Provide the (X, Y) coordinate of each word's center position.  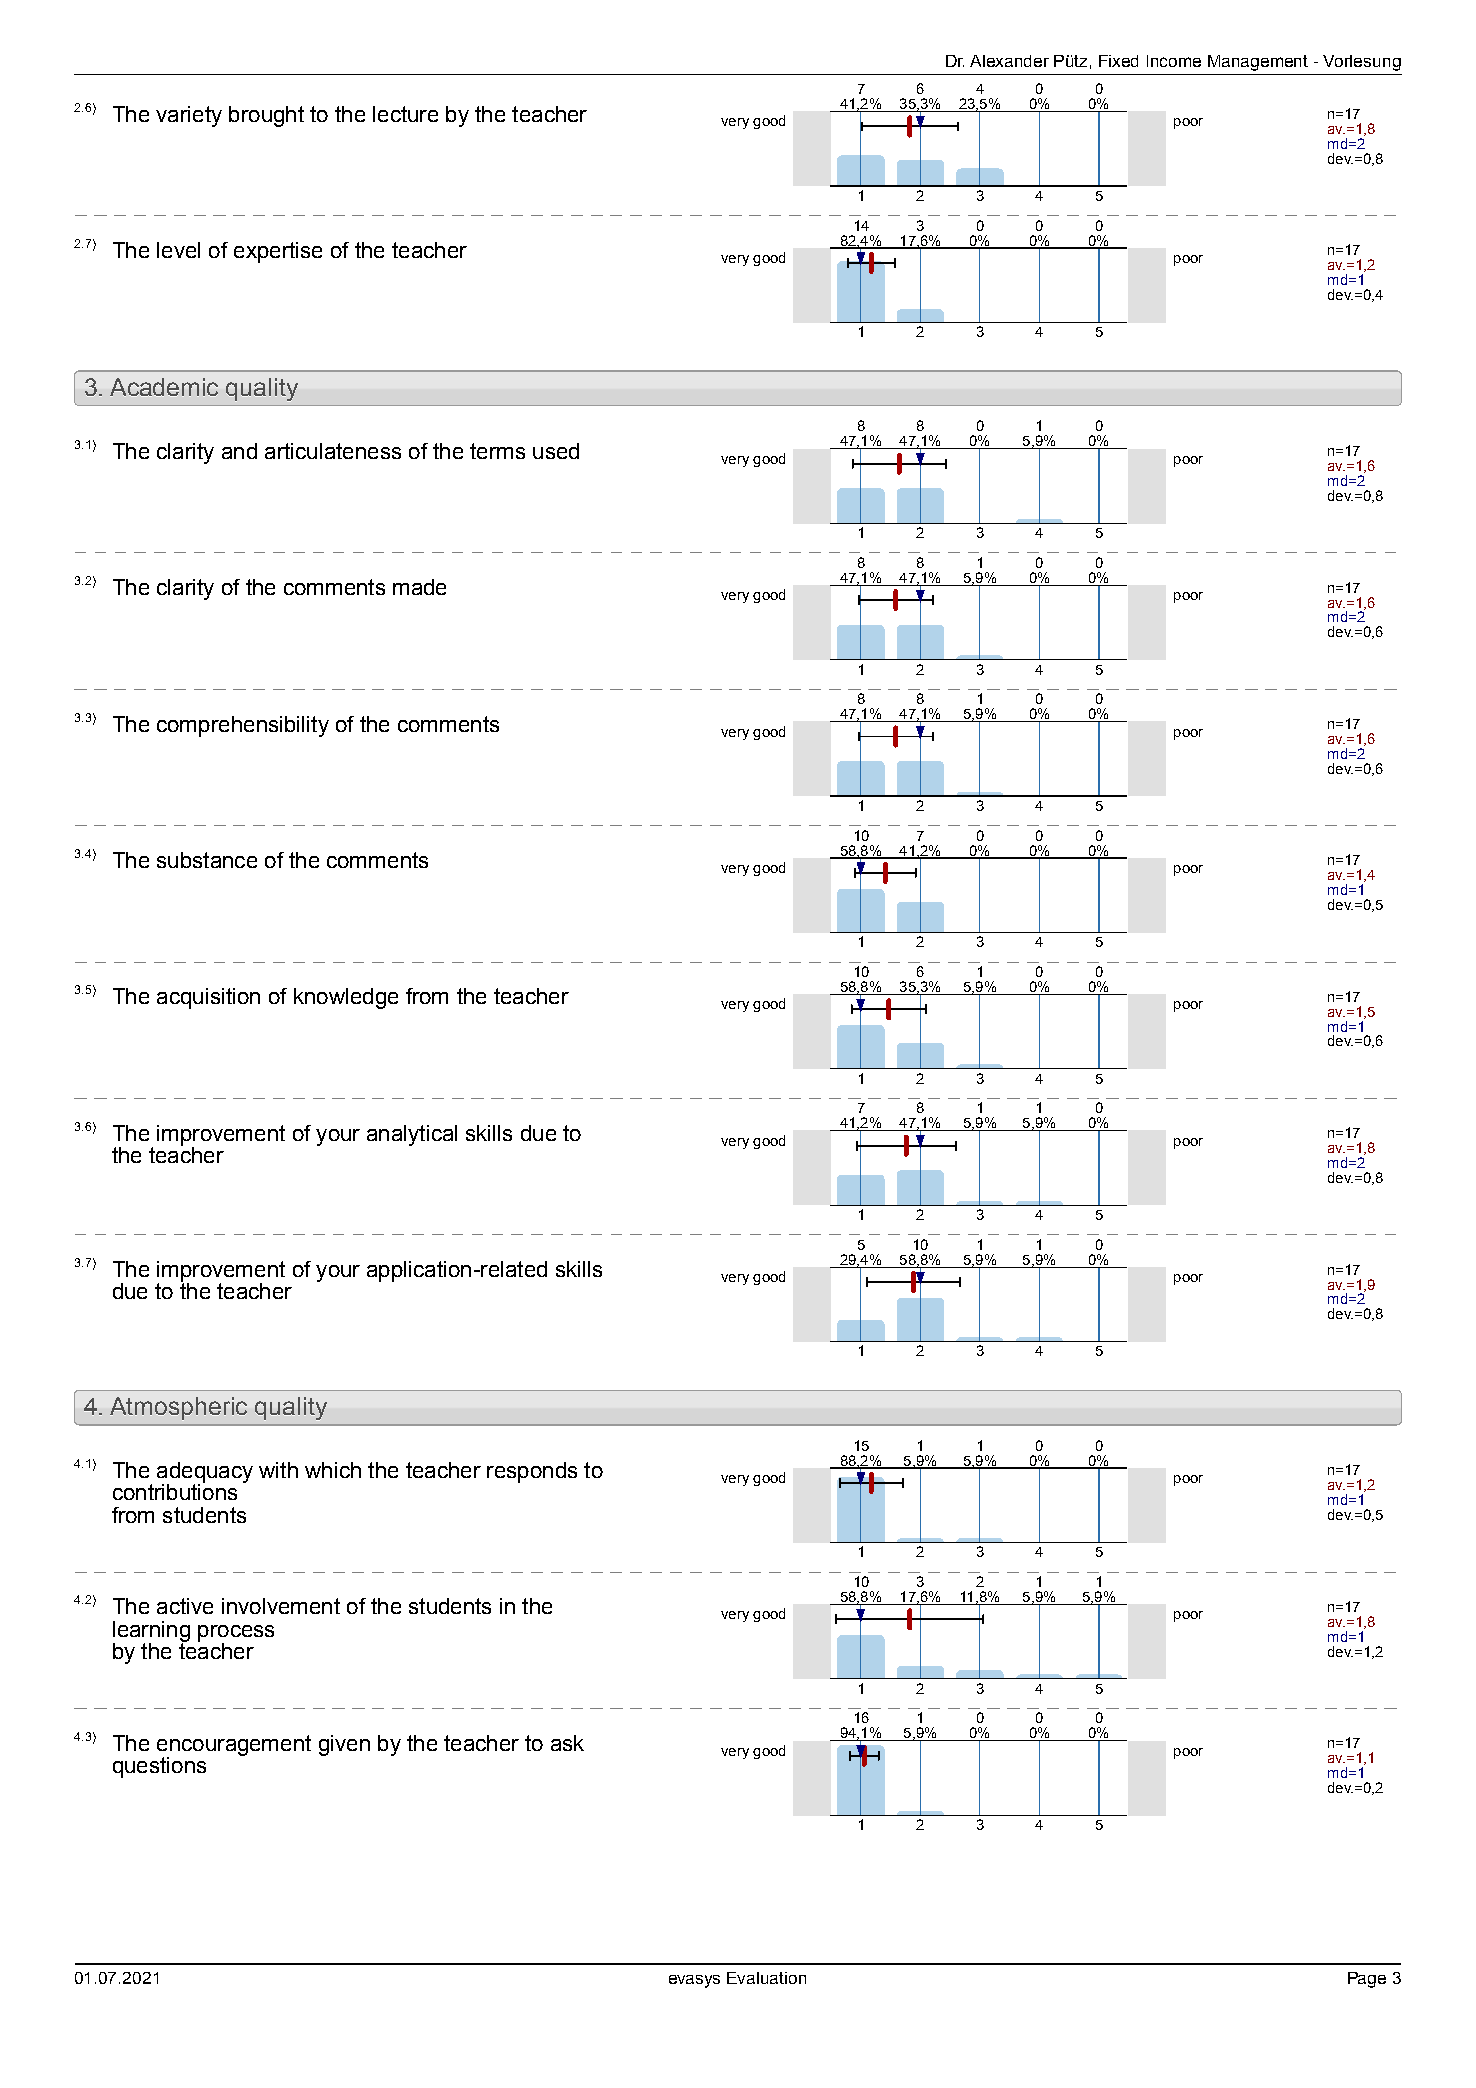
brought (266, 116)
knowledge (346, 998)
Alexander (1009, 61)
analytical (412, 1135)
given (344, 1745)
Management (1258, 63)
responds (532, 1472)
